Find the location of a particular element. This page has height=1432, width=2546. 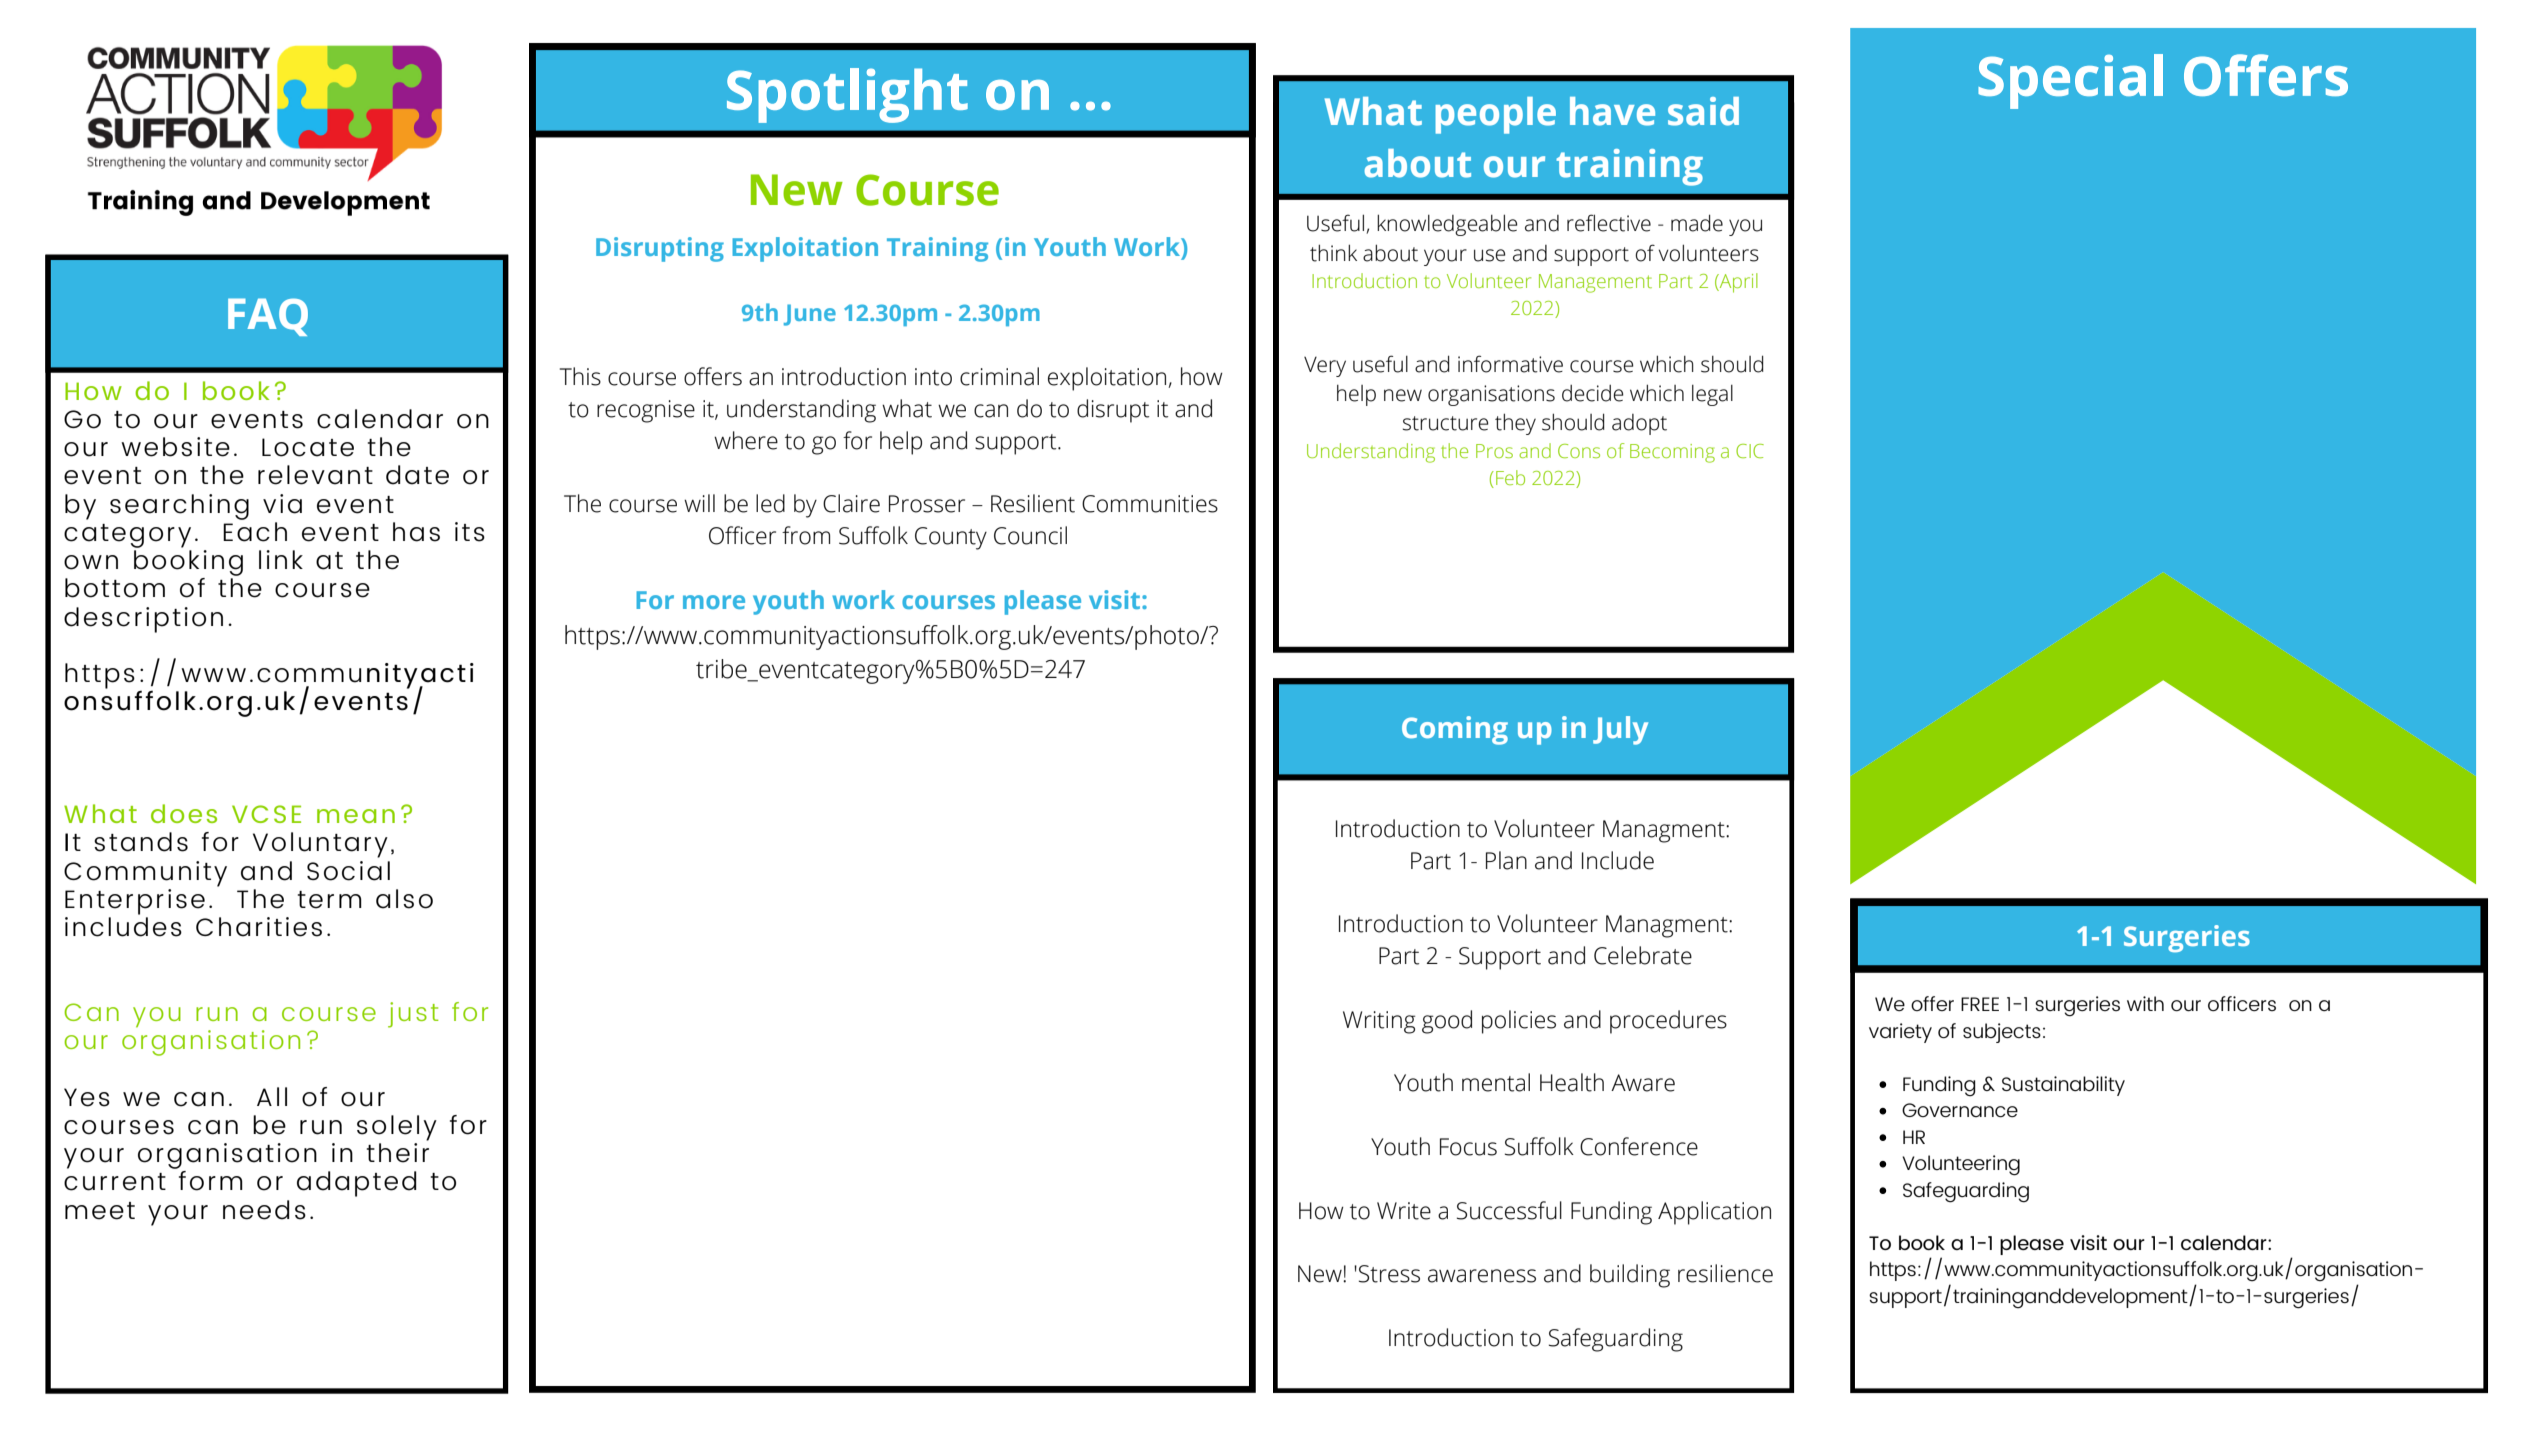

Spotlight is located at coordinates (847, 95).
